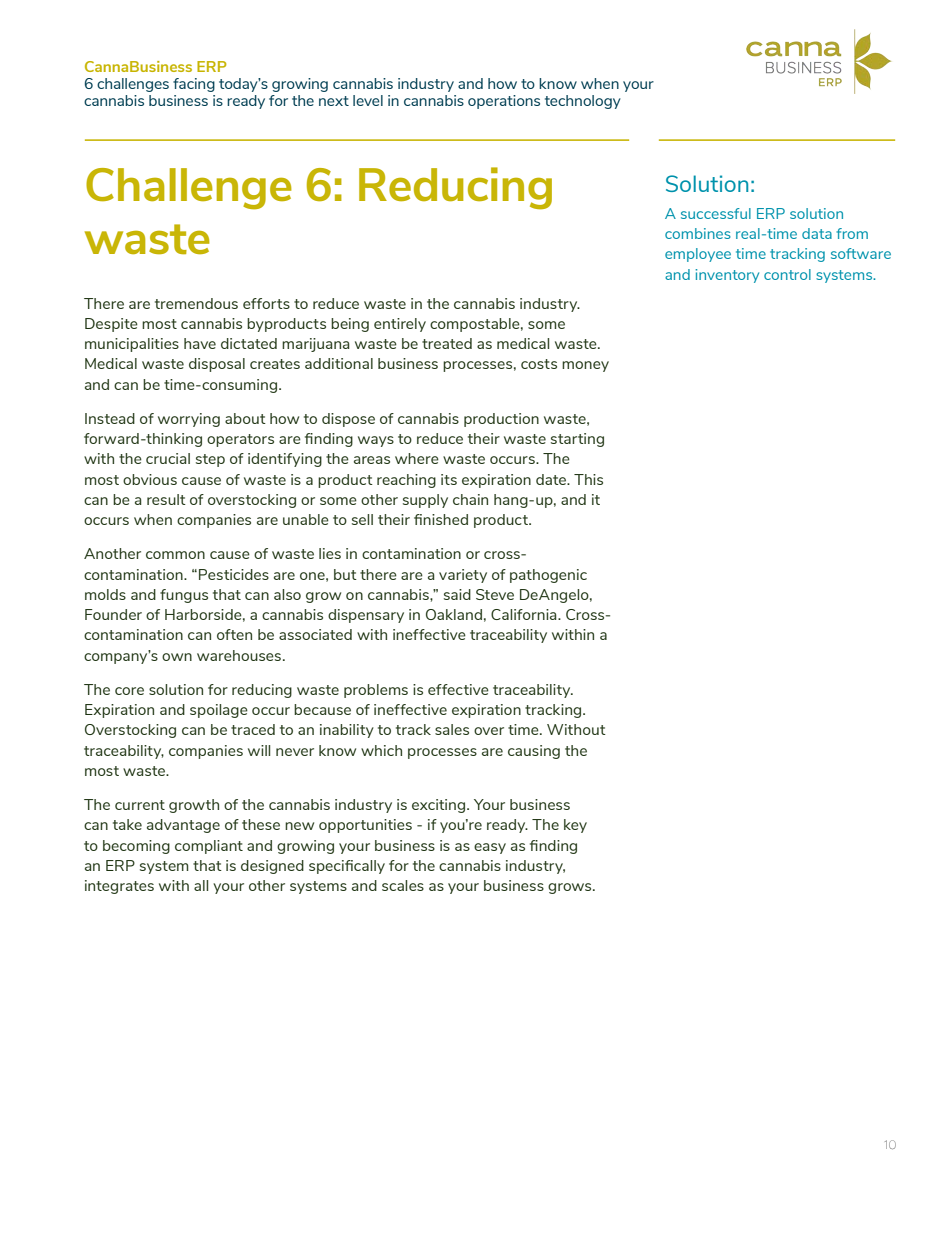 The width and height of the screenshot is (952, 1233). I want to click on compliant, so click(209, 847).
